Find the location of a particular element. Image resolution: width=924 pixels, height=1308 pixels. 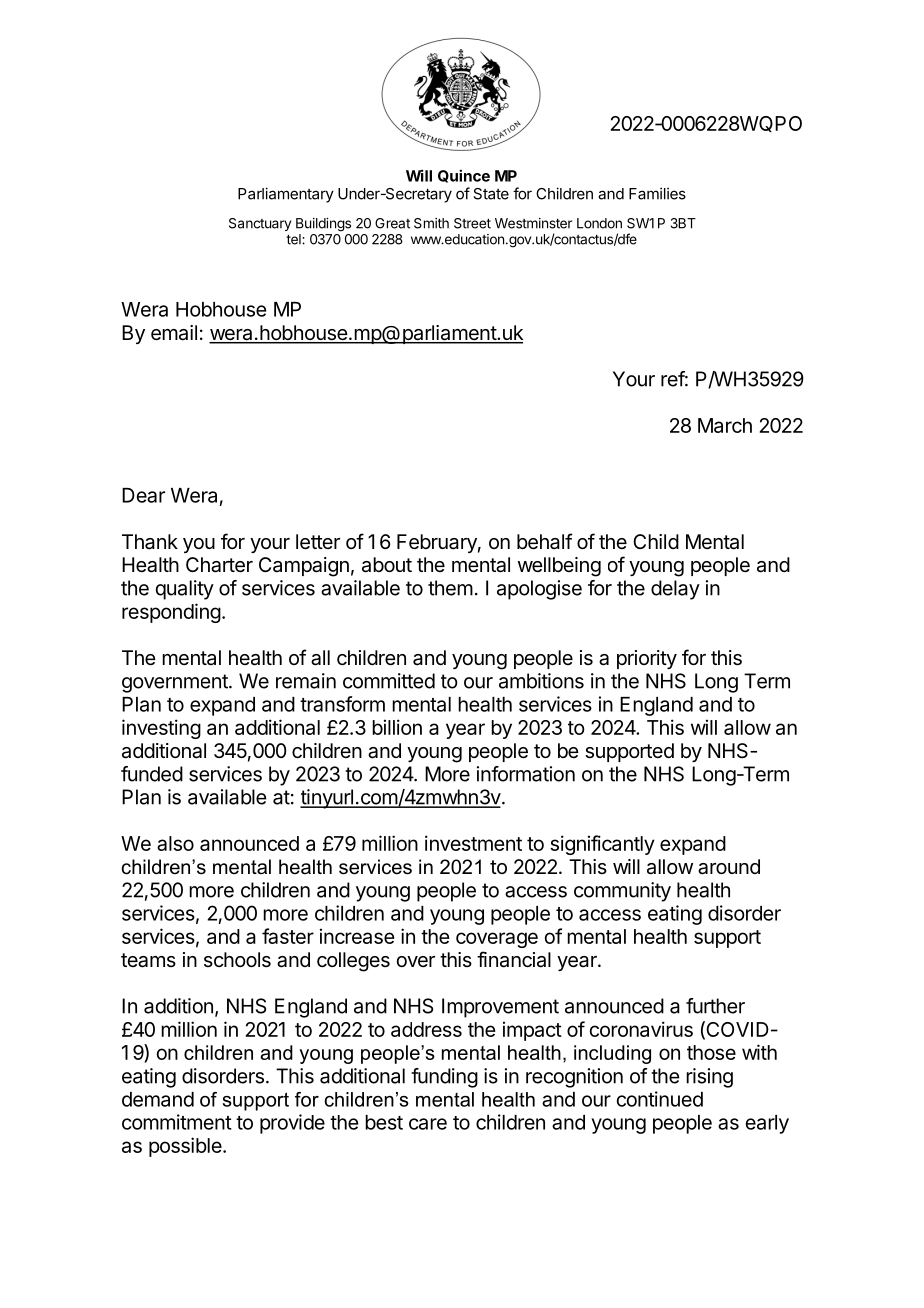

Families is located at coordinates (657, 193).
